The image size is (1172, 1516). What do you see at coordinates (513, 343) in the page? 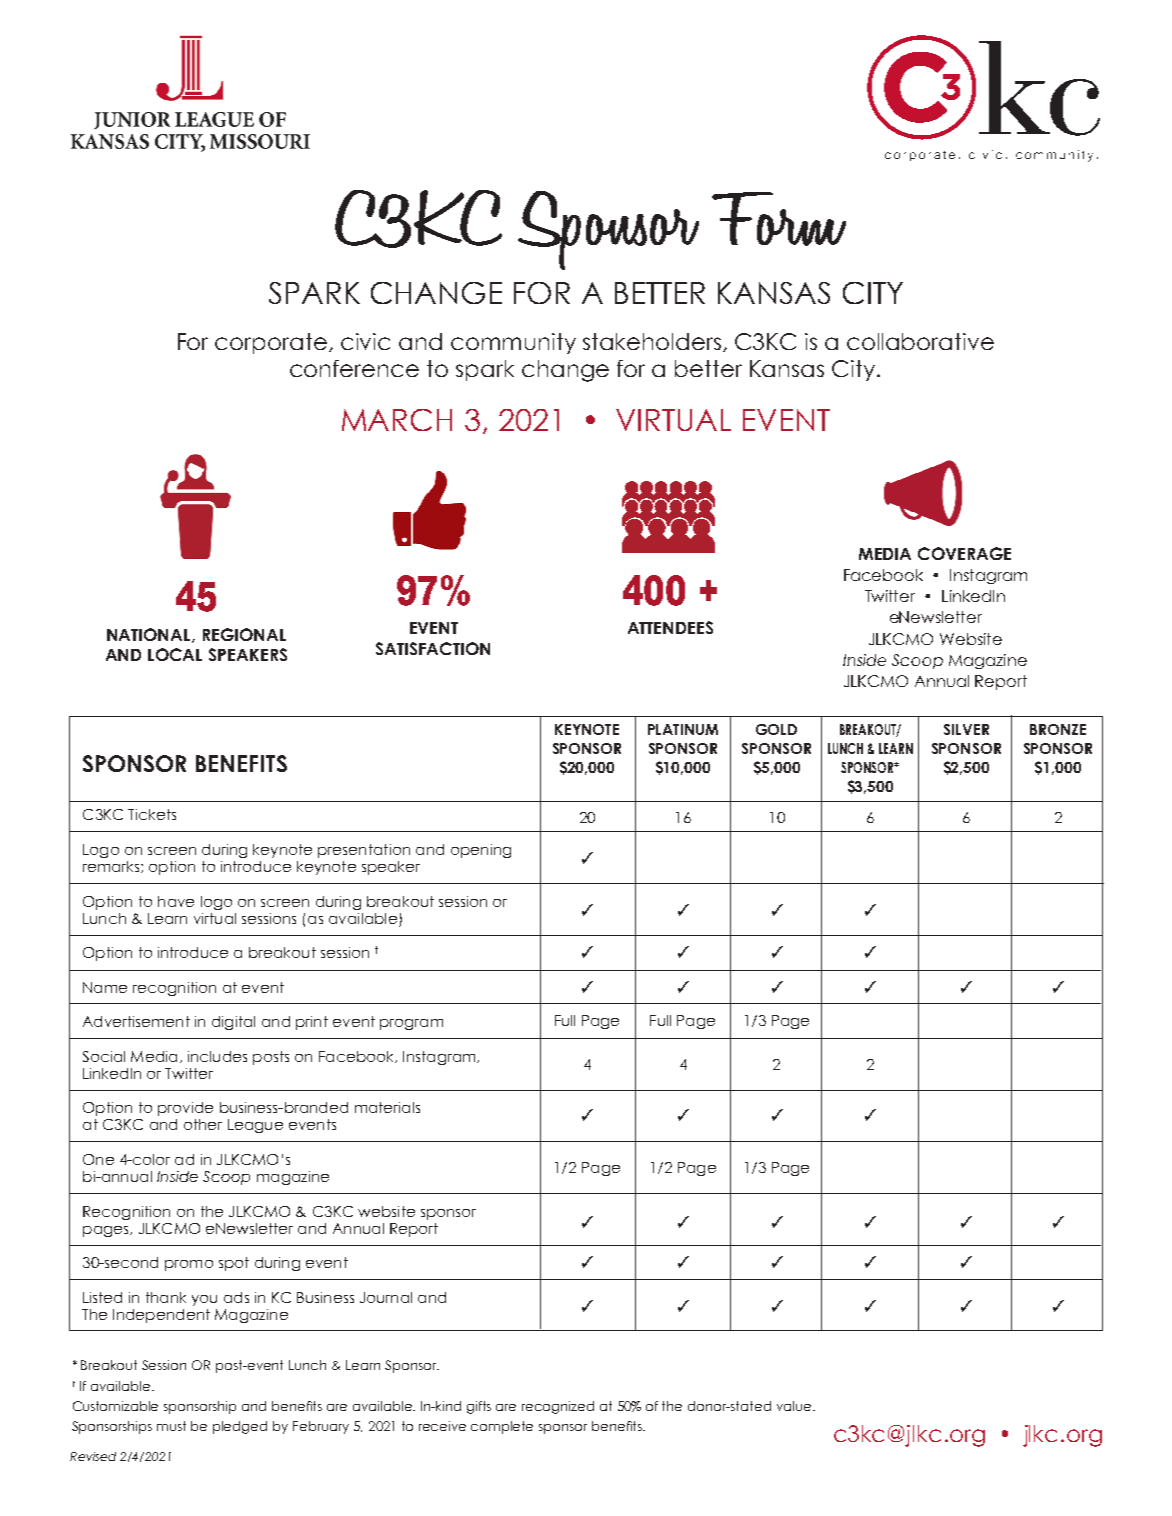
I see `community` at bounding box center [513, 343].
